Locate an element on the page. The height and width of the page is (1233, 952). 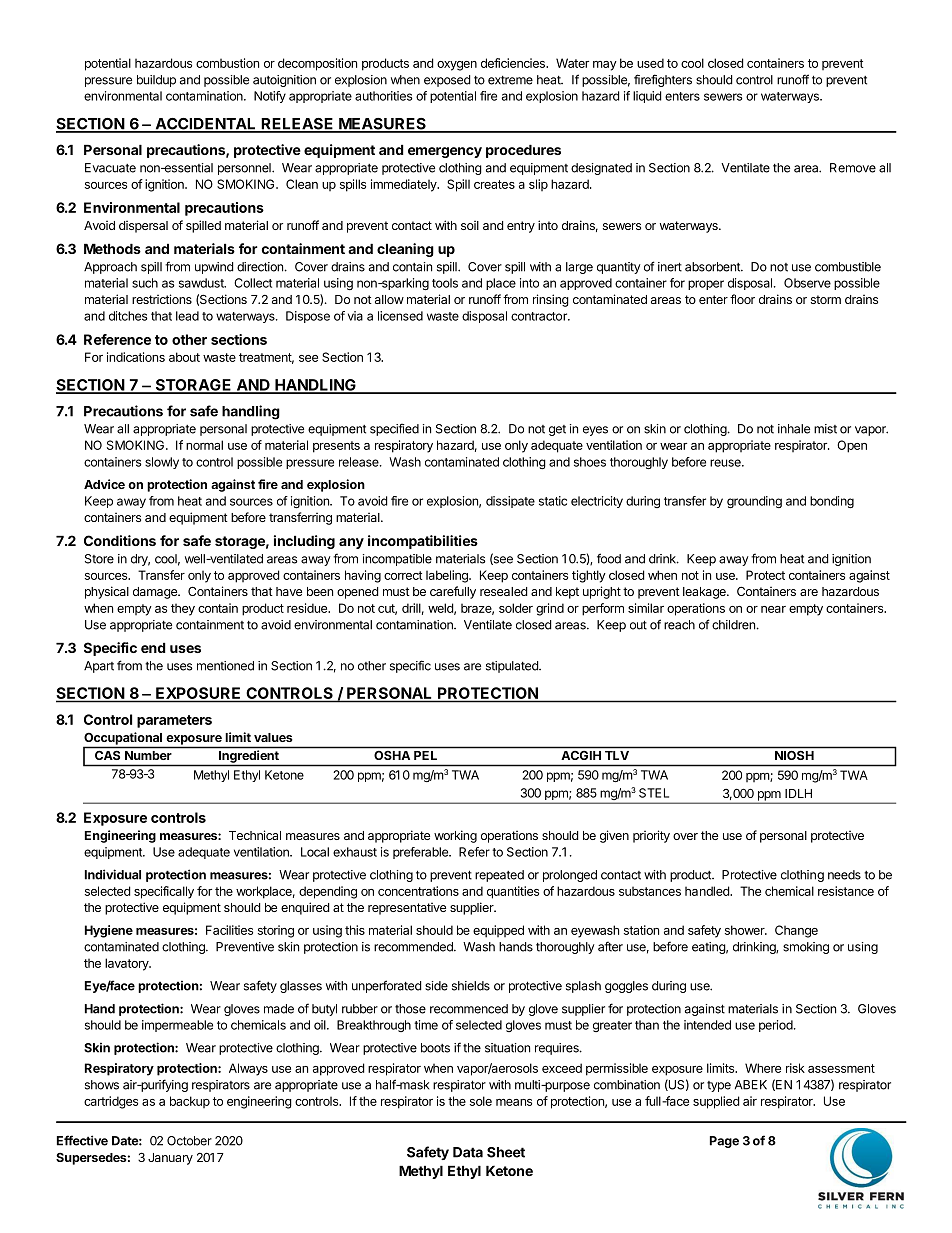
buildup is located at coordinates (156, 81).
